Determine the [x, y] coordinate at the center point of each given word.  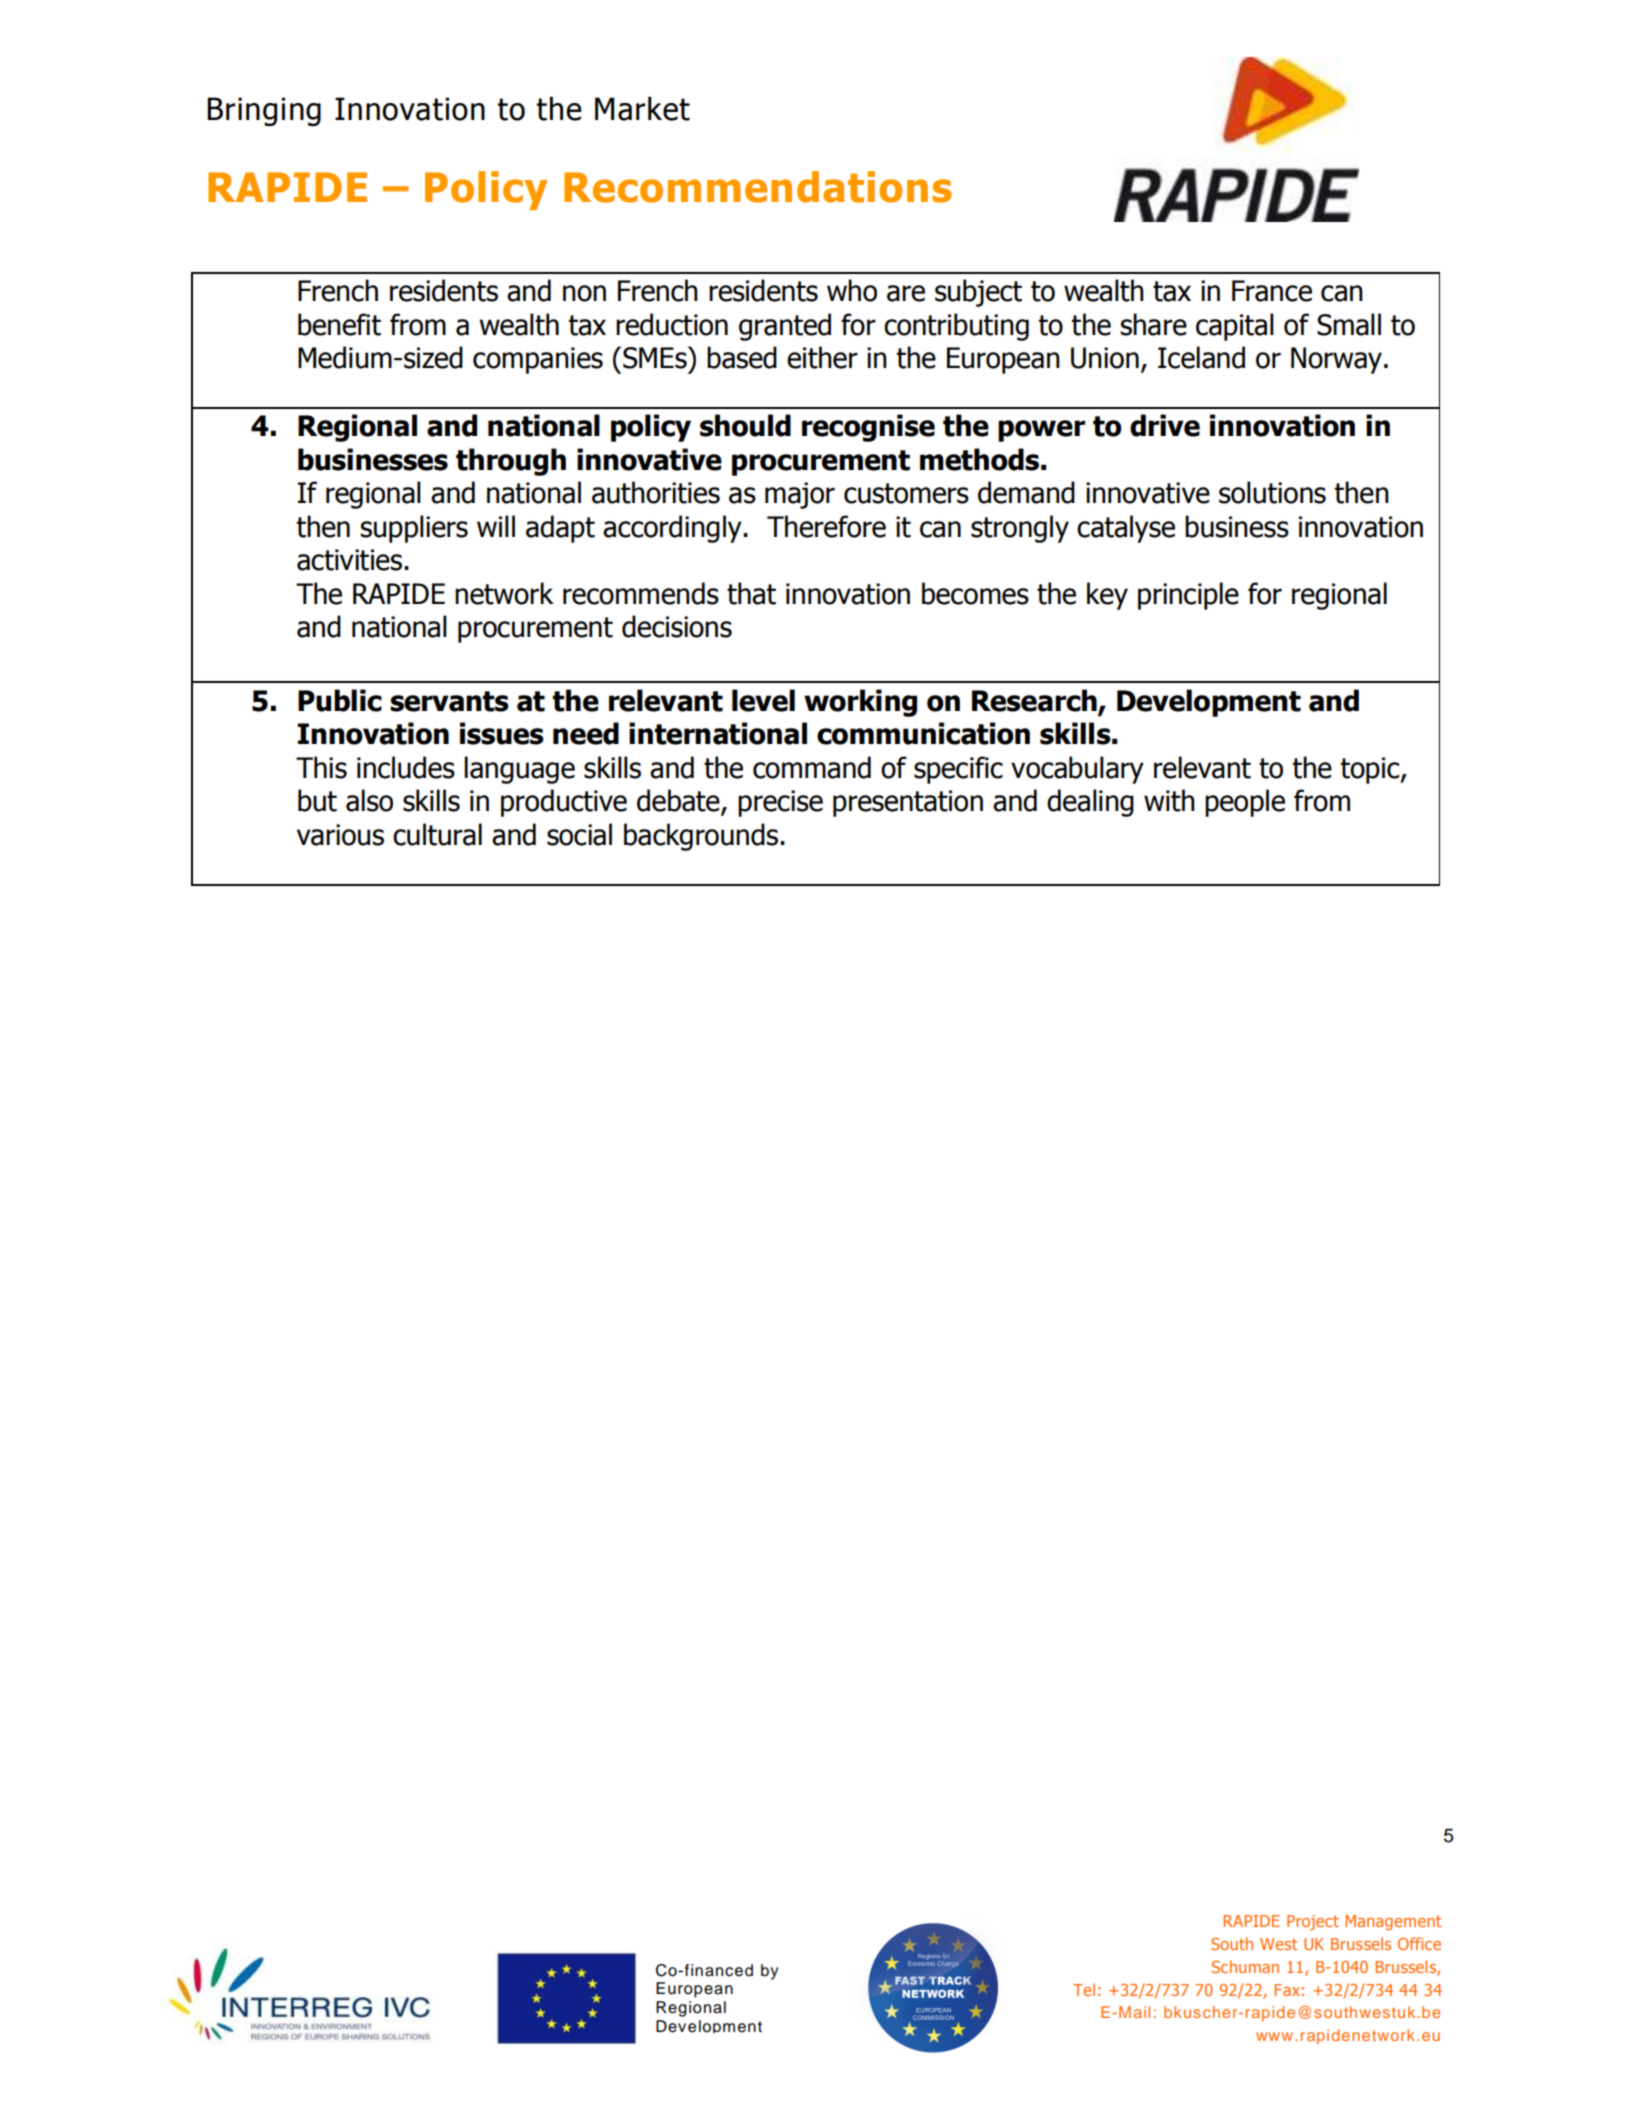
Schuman [1245, 1966]
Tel [1084, 1989]
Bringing [264, 111]
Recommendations [758, 187]
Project [1313, 1922]
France [1272, 291]
